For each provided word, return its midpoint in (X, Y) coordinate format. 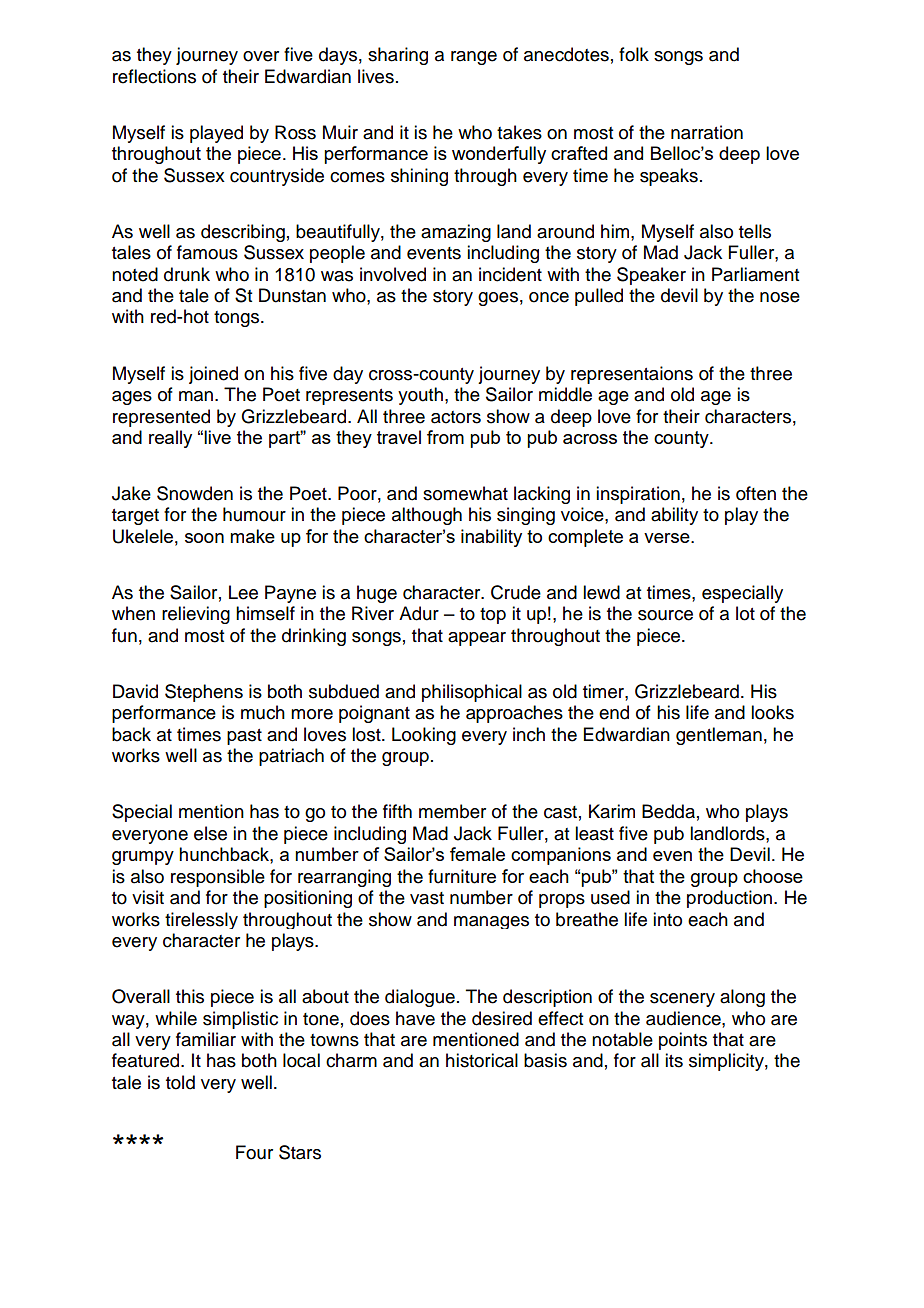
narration (707, 132)
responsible (218, 878)
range (474, 58)
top (493, 616)
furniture (462, 876)
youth (420, 396)
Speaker (651, 276)
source (665, 615)
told (180, 1082)
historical (482, 1060)
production (729, 899)
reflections (154, 76)
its (674, 1060)
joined (213, 375)
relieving (196, 615)
